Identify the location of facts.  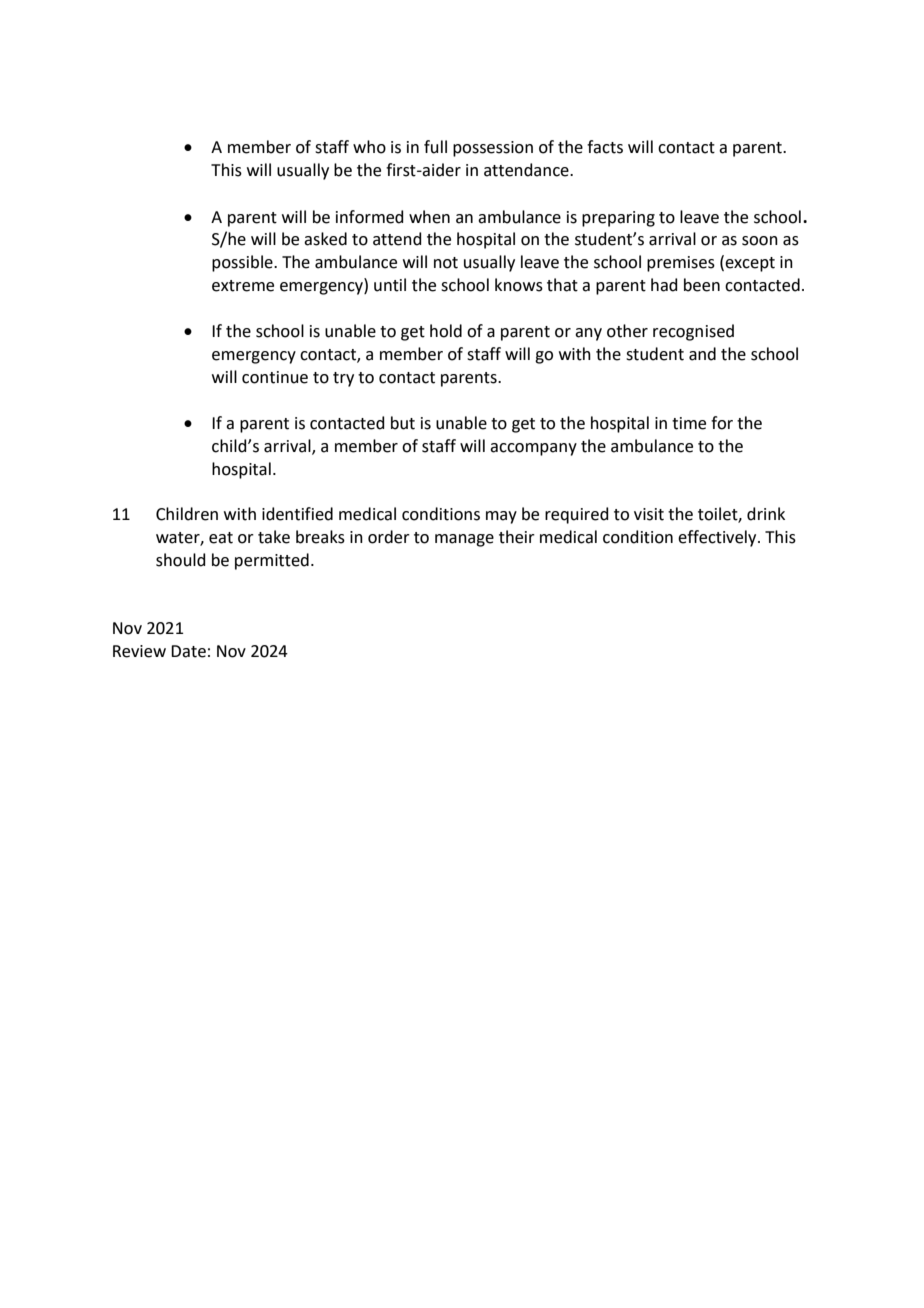
(605, 147).
